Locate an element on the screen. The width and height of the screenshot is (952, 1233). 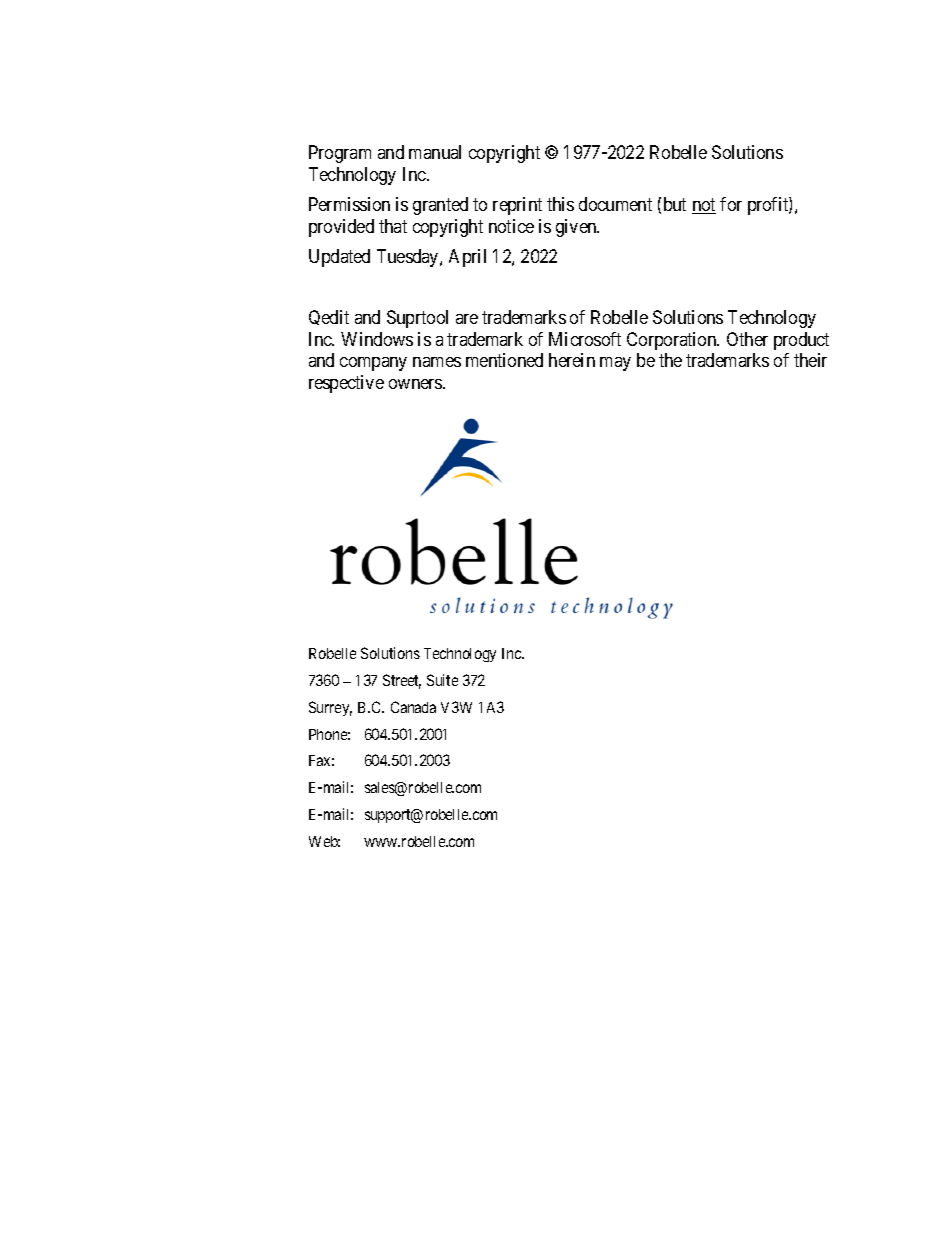
Suite is located at coordinates (442, 680).
